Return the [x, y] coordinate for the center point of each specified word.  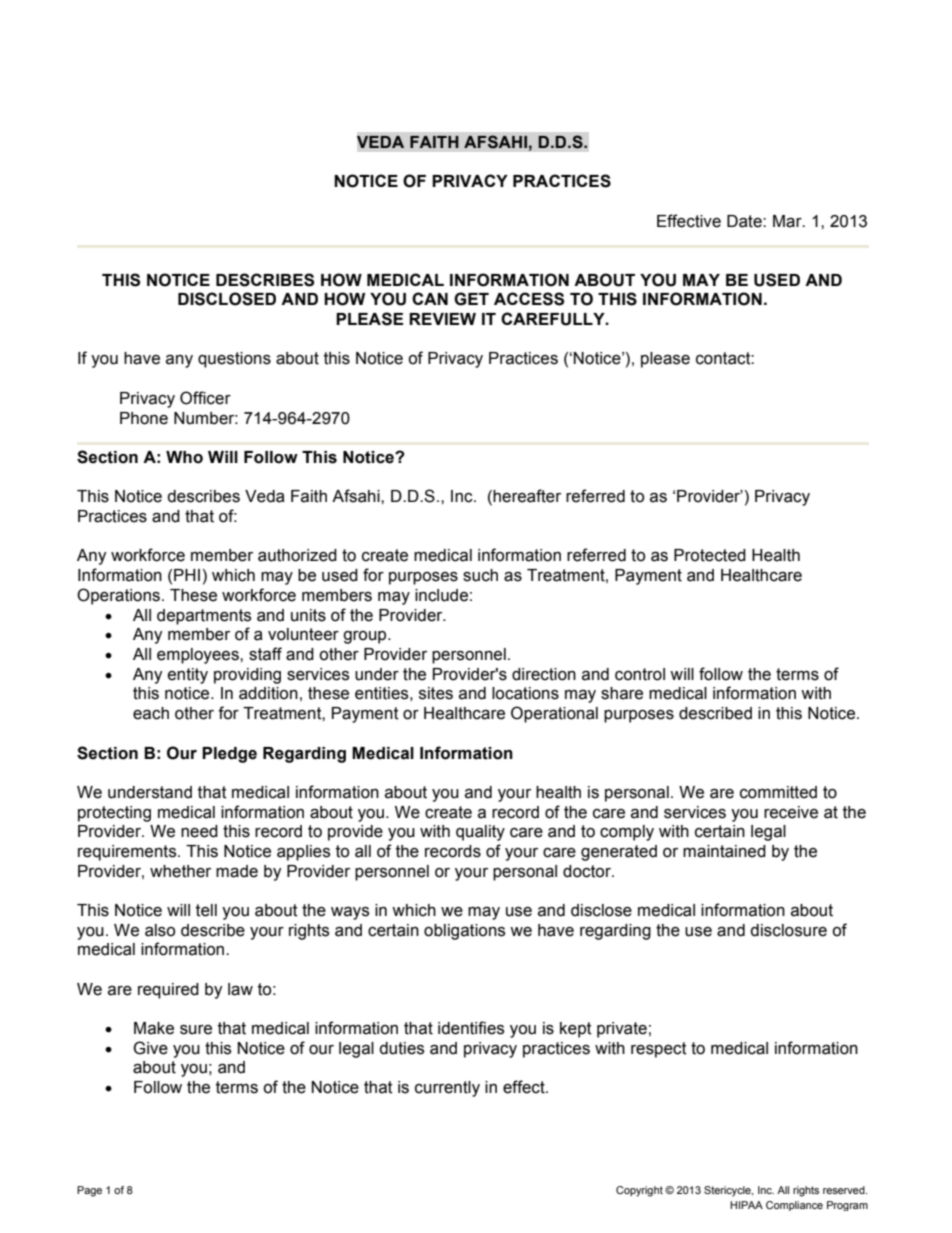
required [168, 991]
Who [184, 457]
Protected [710, 555]
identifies [471, 1028]
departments [204, 617]
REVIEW [442, 319]
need [199, 831]
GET [471, 299]
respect [659, 1050]
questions [234, 360]
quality [480, 833]
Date [745, 221]
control [640, 674]
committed [778, 792]
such [480, 575]
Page [89, 1191]
